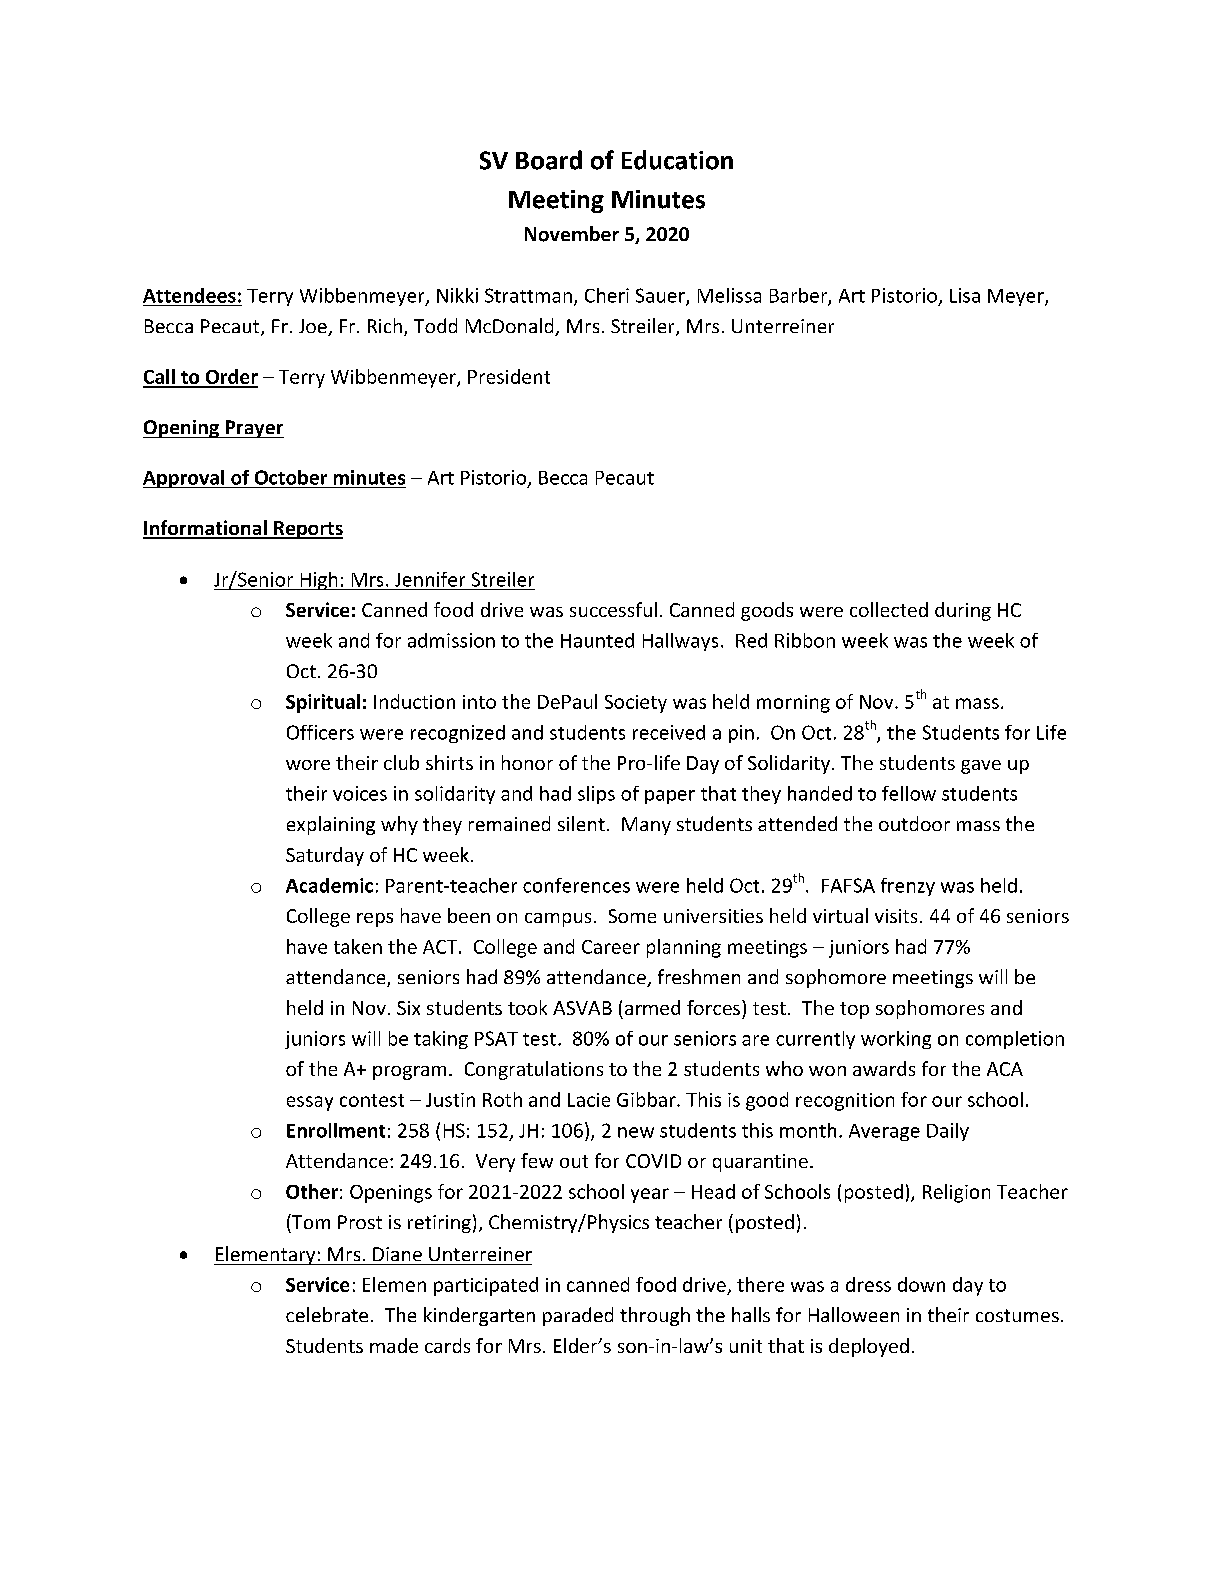  I want to click on paraded, so click(578, 1316).
